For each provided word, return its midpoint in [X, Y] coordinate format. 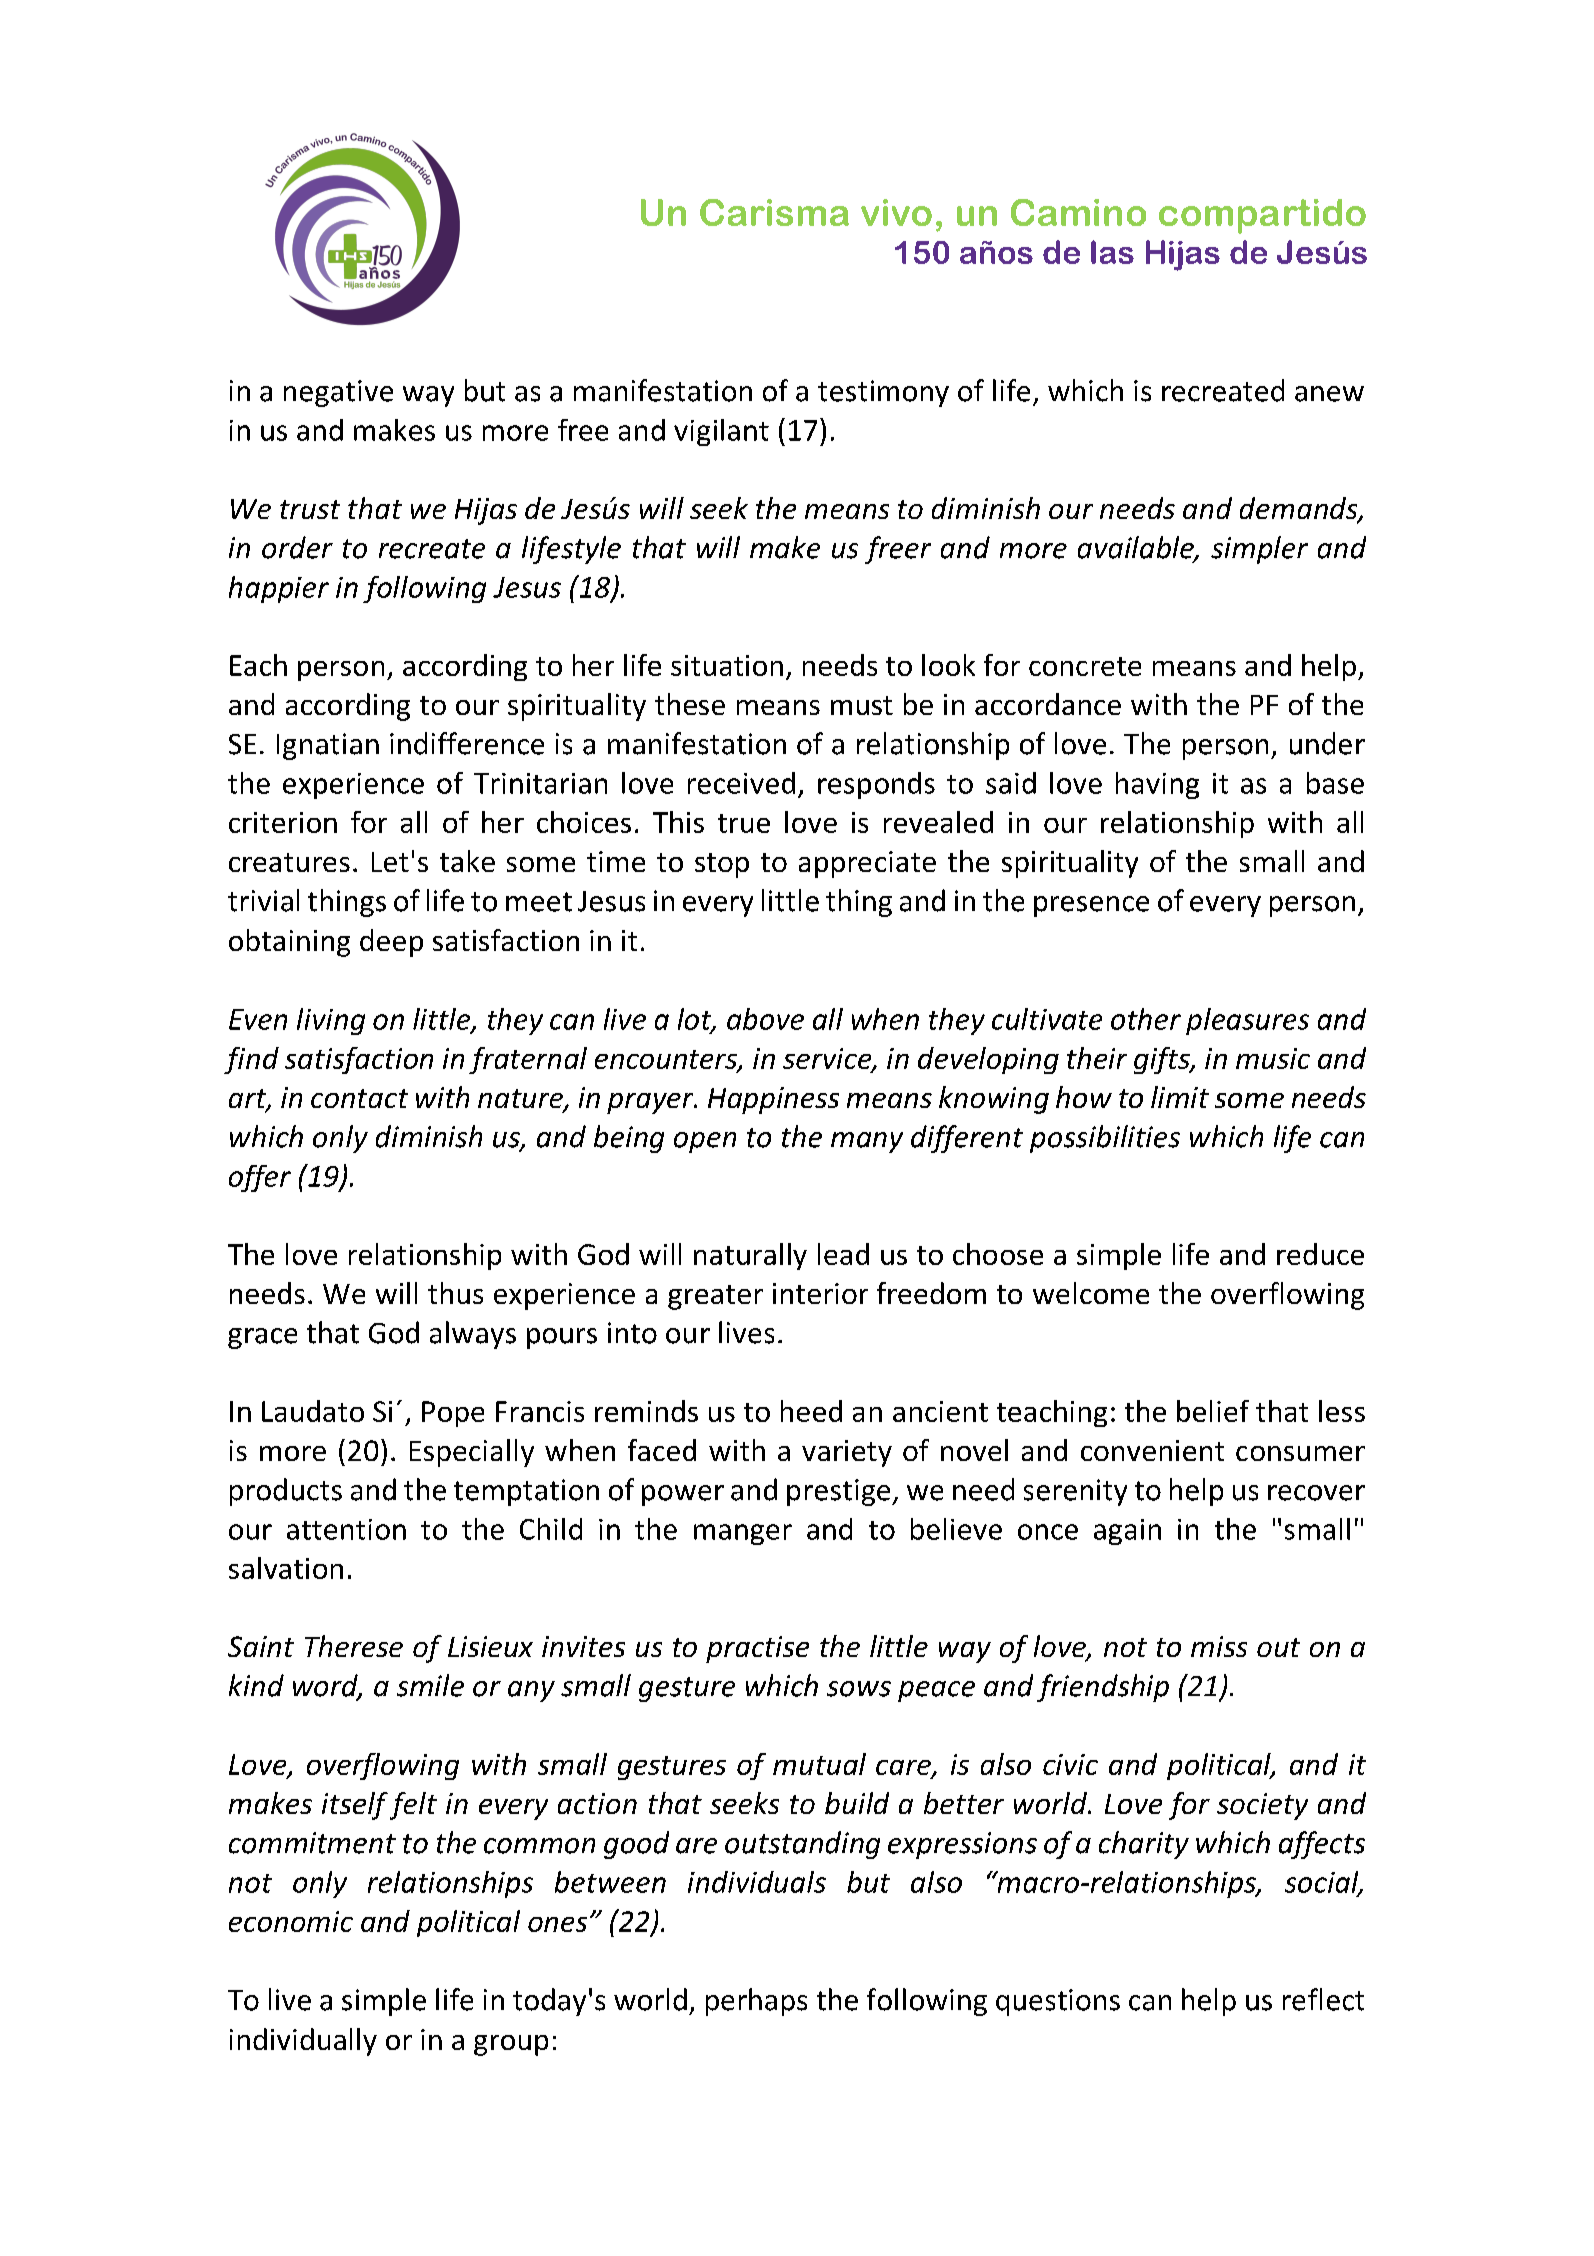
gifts [1163, 1060]
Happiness [773, 1100]
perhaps [756, 2002]
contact [359, 1098]
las [1112, 252]
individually [303, 2042]
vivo [896, 212]
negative [338, 393]
